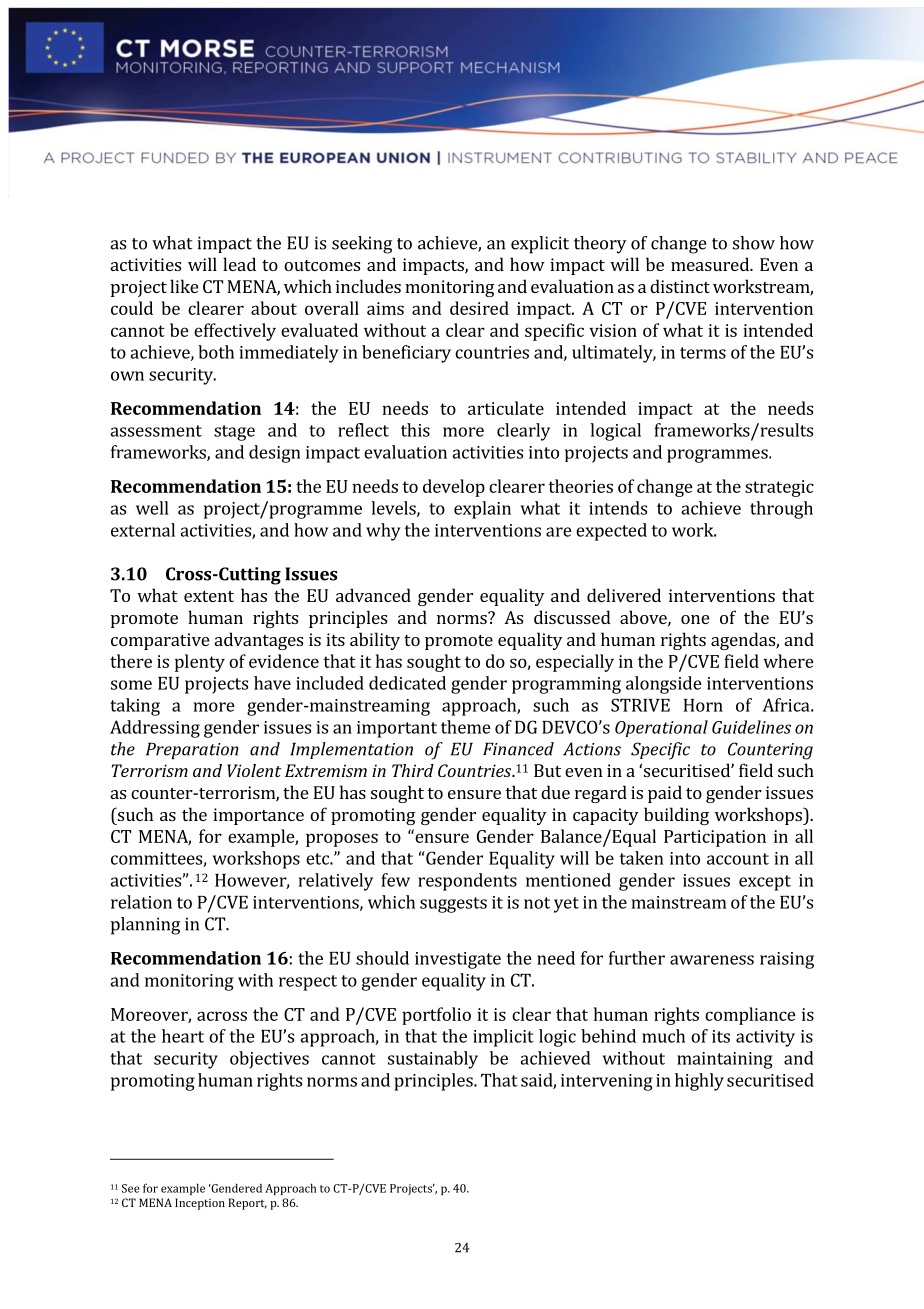 The height and width of the page is (1309, 924). I want to click on Preparation, so click(192, 751).
